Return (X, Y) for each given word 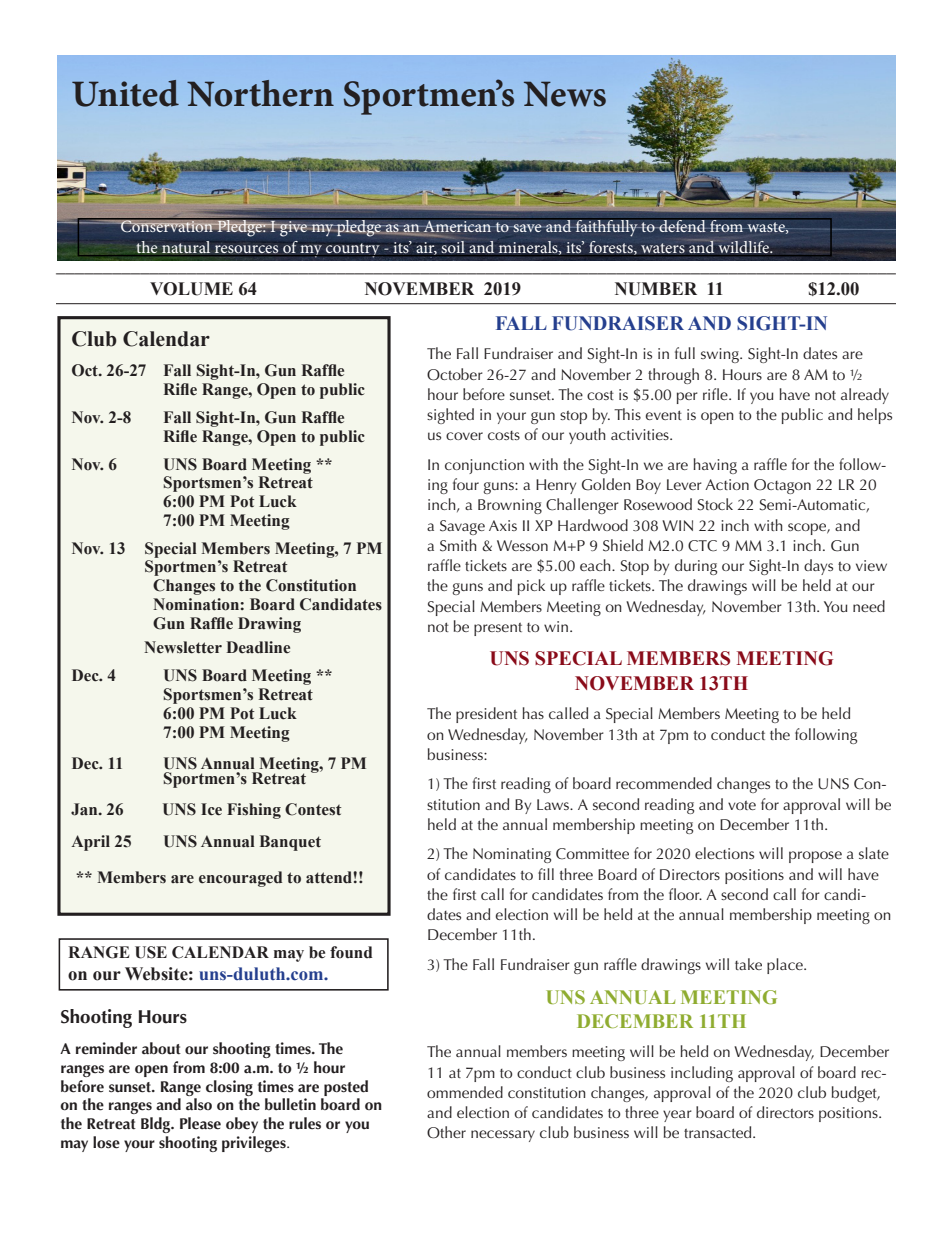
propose (815, 857)
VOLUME (191, 289)
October (455, 374)
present (498, 629)
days (818, 567)
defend (682, 225)
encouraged (240, 879)
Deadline (258, 647)
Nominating (512, 855)
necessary (503, 1136)
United (125, 93)
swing (721, 355)
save (526, 228)
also (199, 1104)
